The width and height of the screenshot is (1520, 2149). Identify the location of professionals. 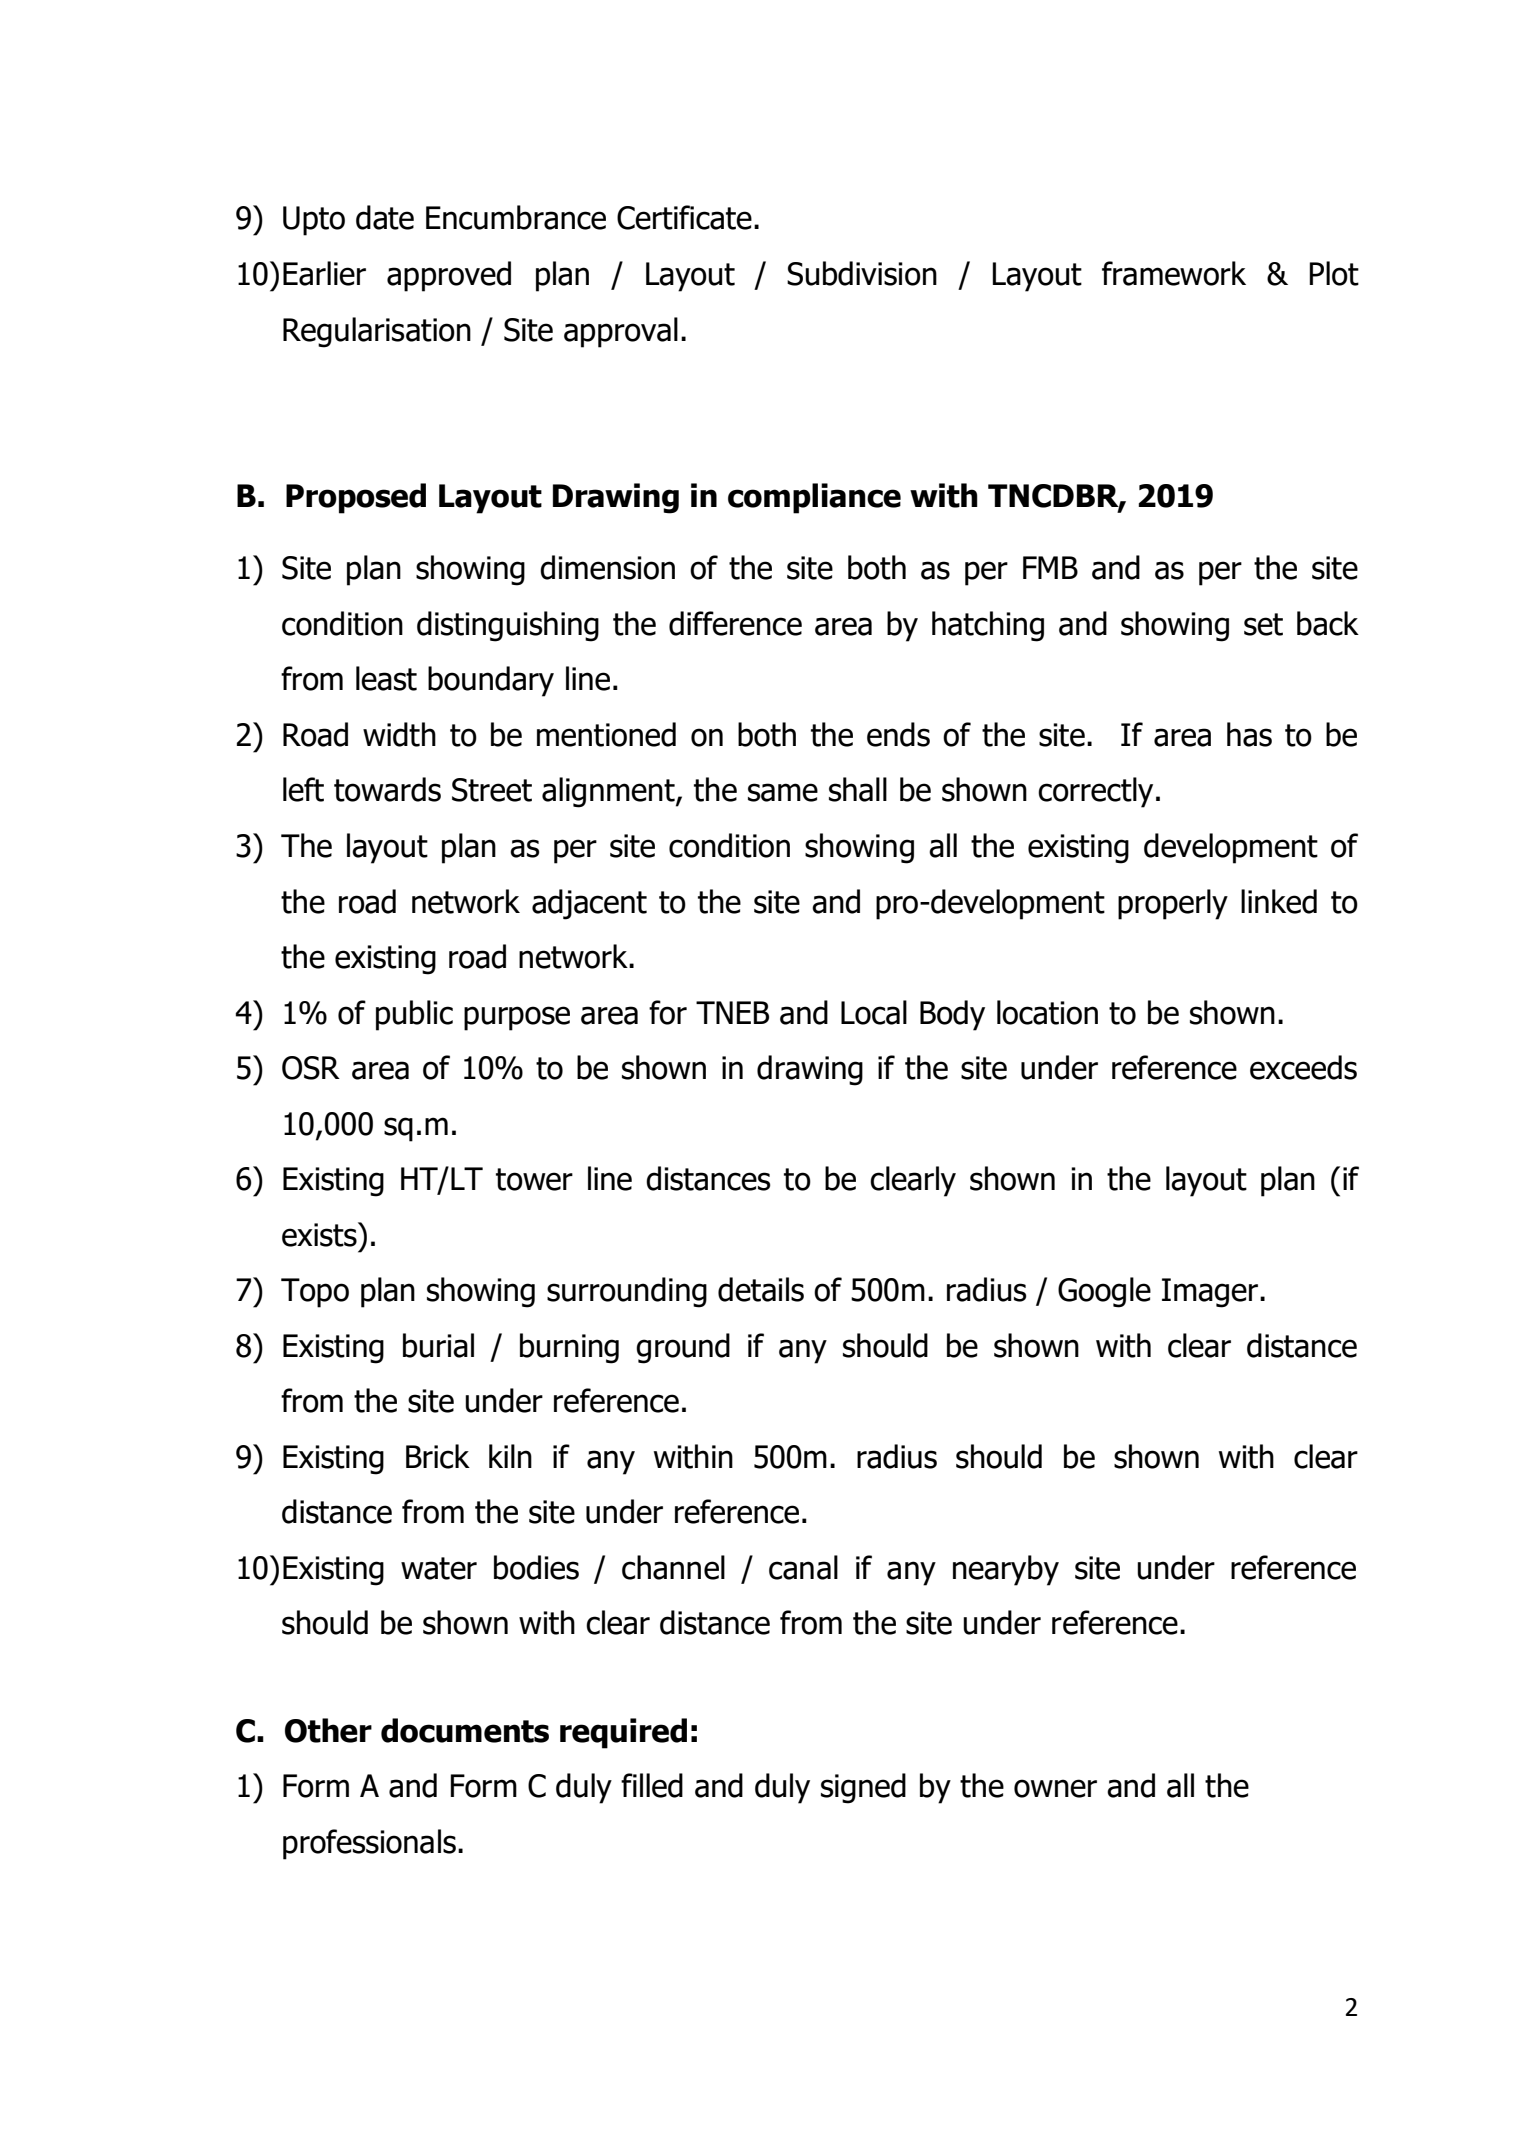
(369, 1844).
